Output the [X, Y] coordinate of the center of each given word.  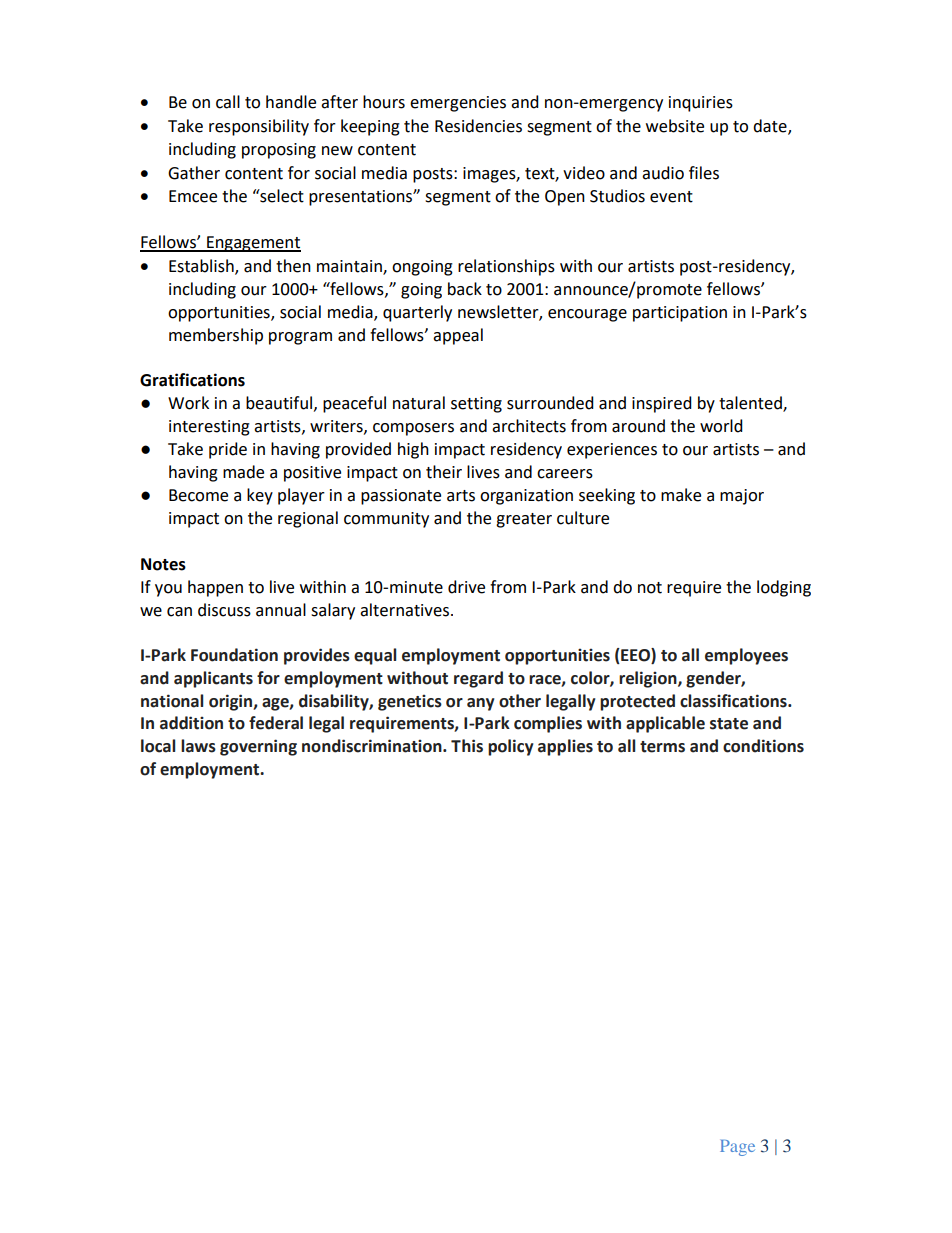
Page [737, 1148]
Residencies [478, 126]
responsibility [259, 127]
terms [662, 747]
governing [258, 747]
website [675, 126]
